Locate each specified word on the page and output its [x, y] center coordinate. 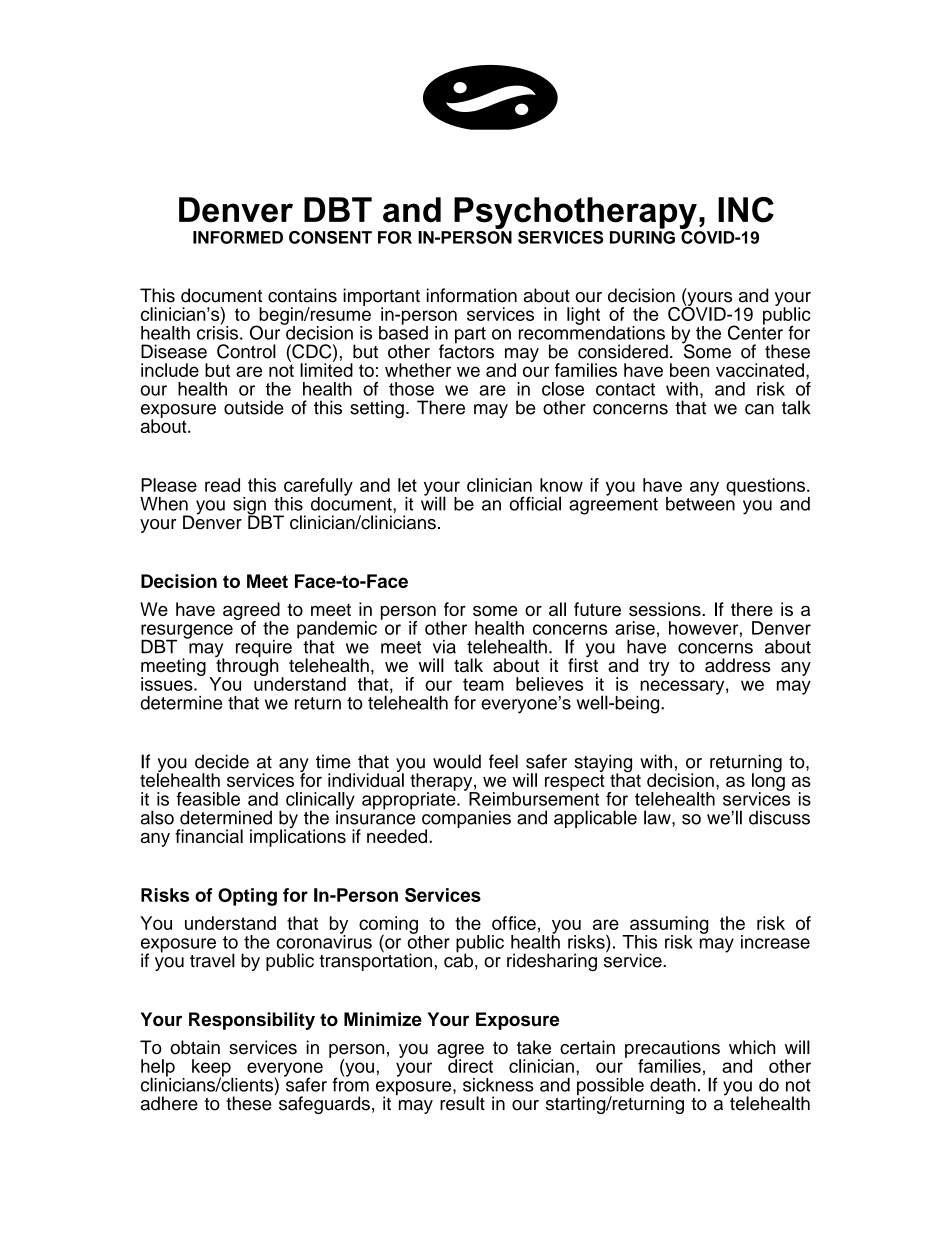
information [472, 295]
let [407, 485]
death [673, 1085]
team [483, 684]
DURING [642, 237]
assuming [668, 926]
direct [470, 1065]
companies [466, 820]
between [701, 502]
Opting [247, 897]
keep [212, 1069]
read [222, 485]
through [247, 667]
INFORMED [238, 237]
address [738, 665]
